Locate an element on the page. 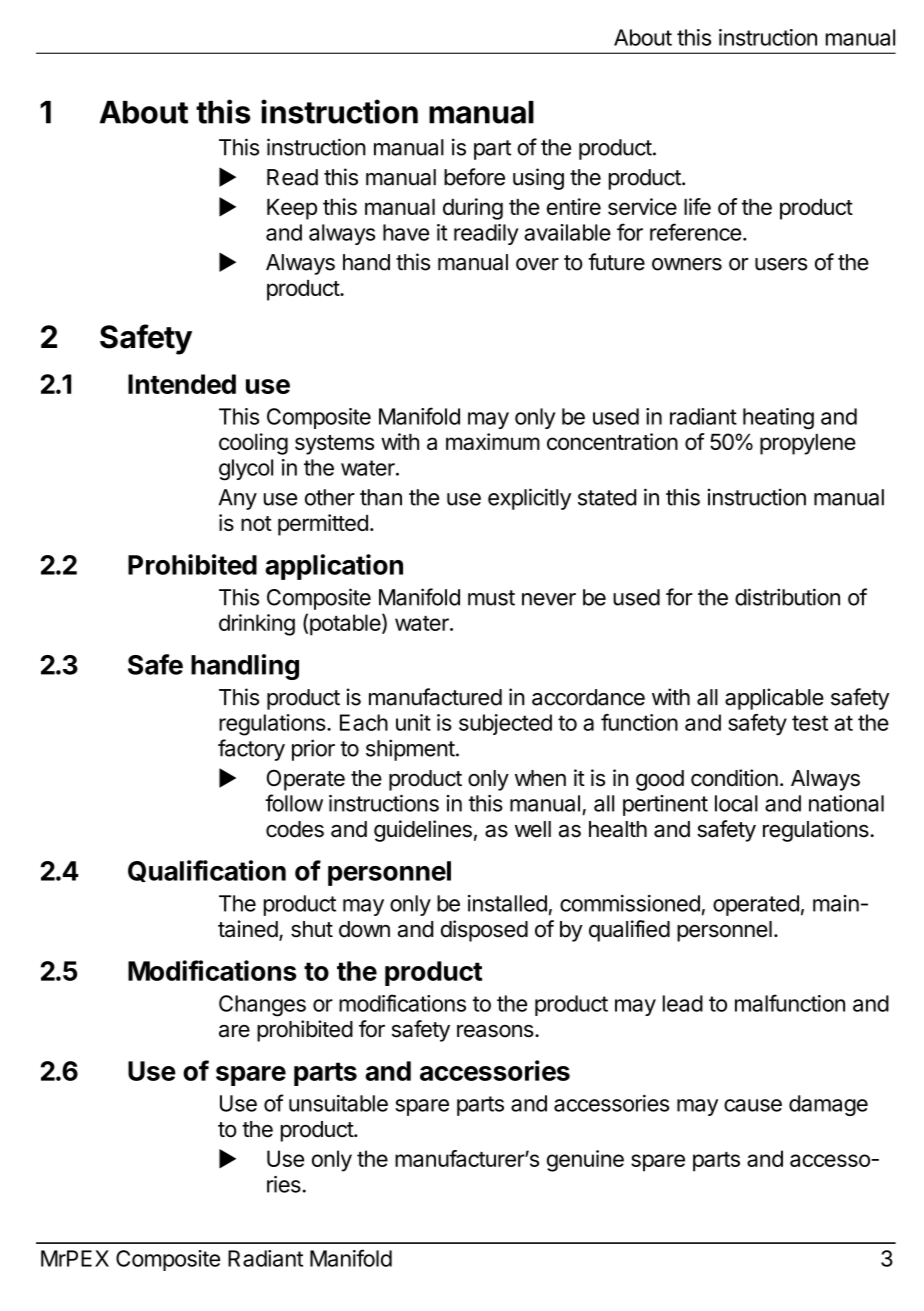 Image resolution: width=924 pixels, height=1311 pixels. Qualification is located at coordinates (207, 871).
